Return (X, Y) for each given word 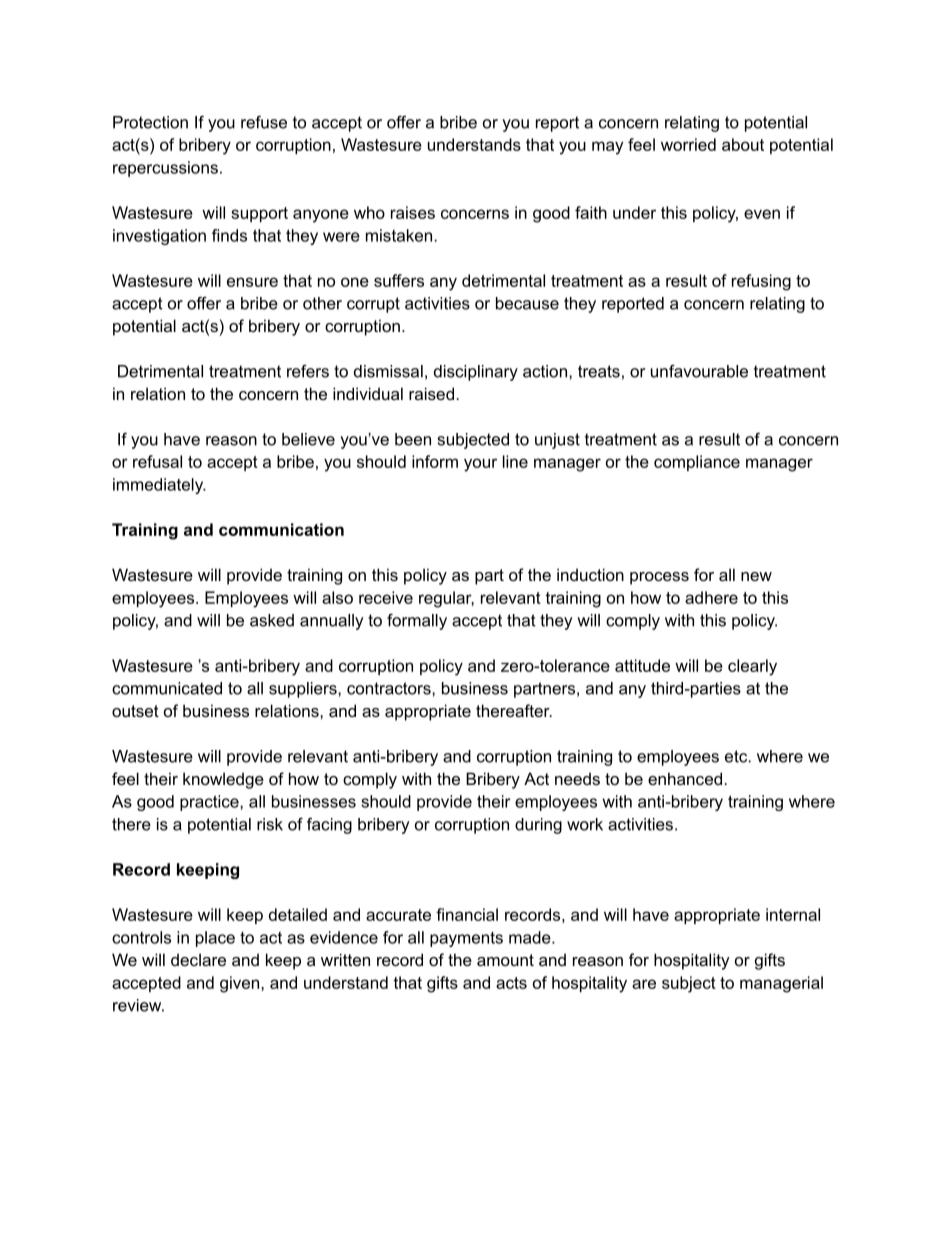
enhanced (685, 778)
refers (308, 371)
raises (413, 212)
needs (577, 778)
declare (198, 959)
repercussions (165, 169)
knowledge (223, 780)
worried (688, 144)
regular (446, 599)
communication (281, 529)
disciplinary (476, 373)
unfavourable (699, 371)
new (756, 576)
